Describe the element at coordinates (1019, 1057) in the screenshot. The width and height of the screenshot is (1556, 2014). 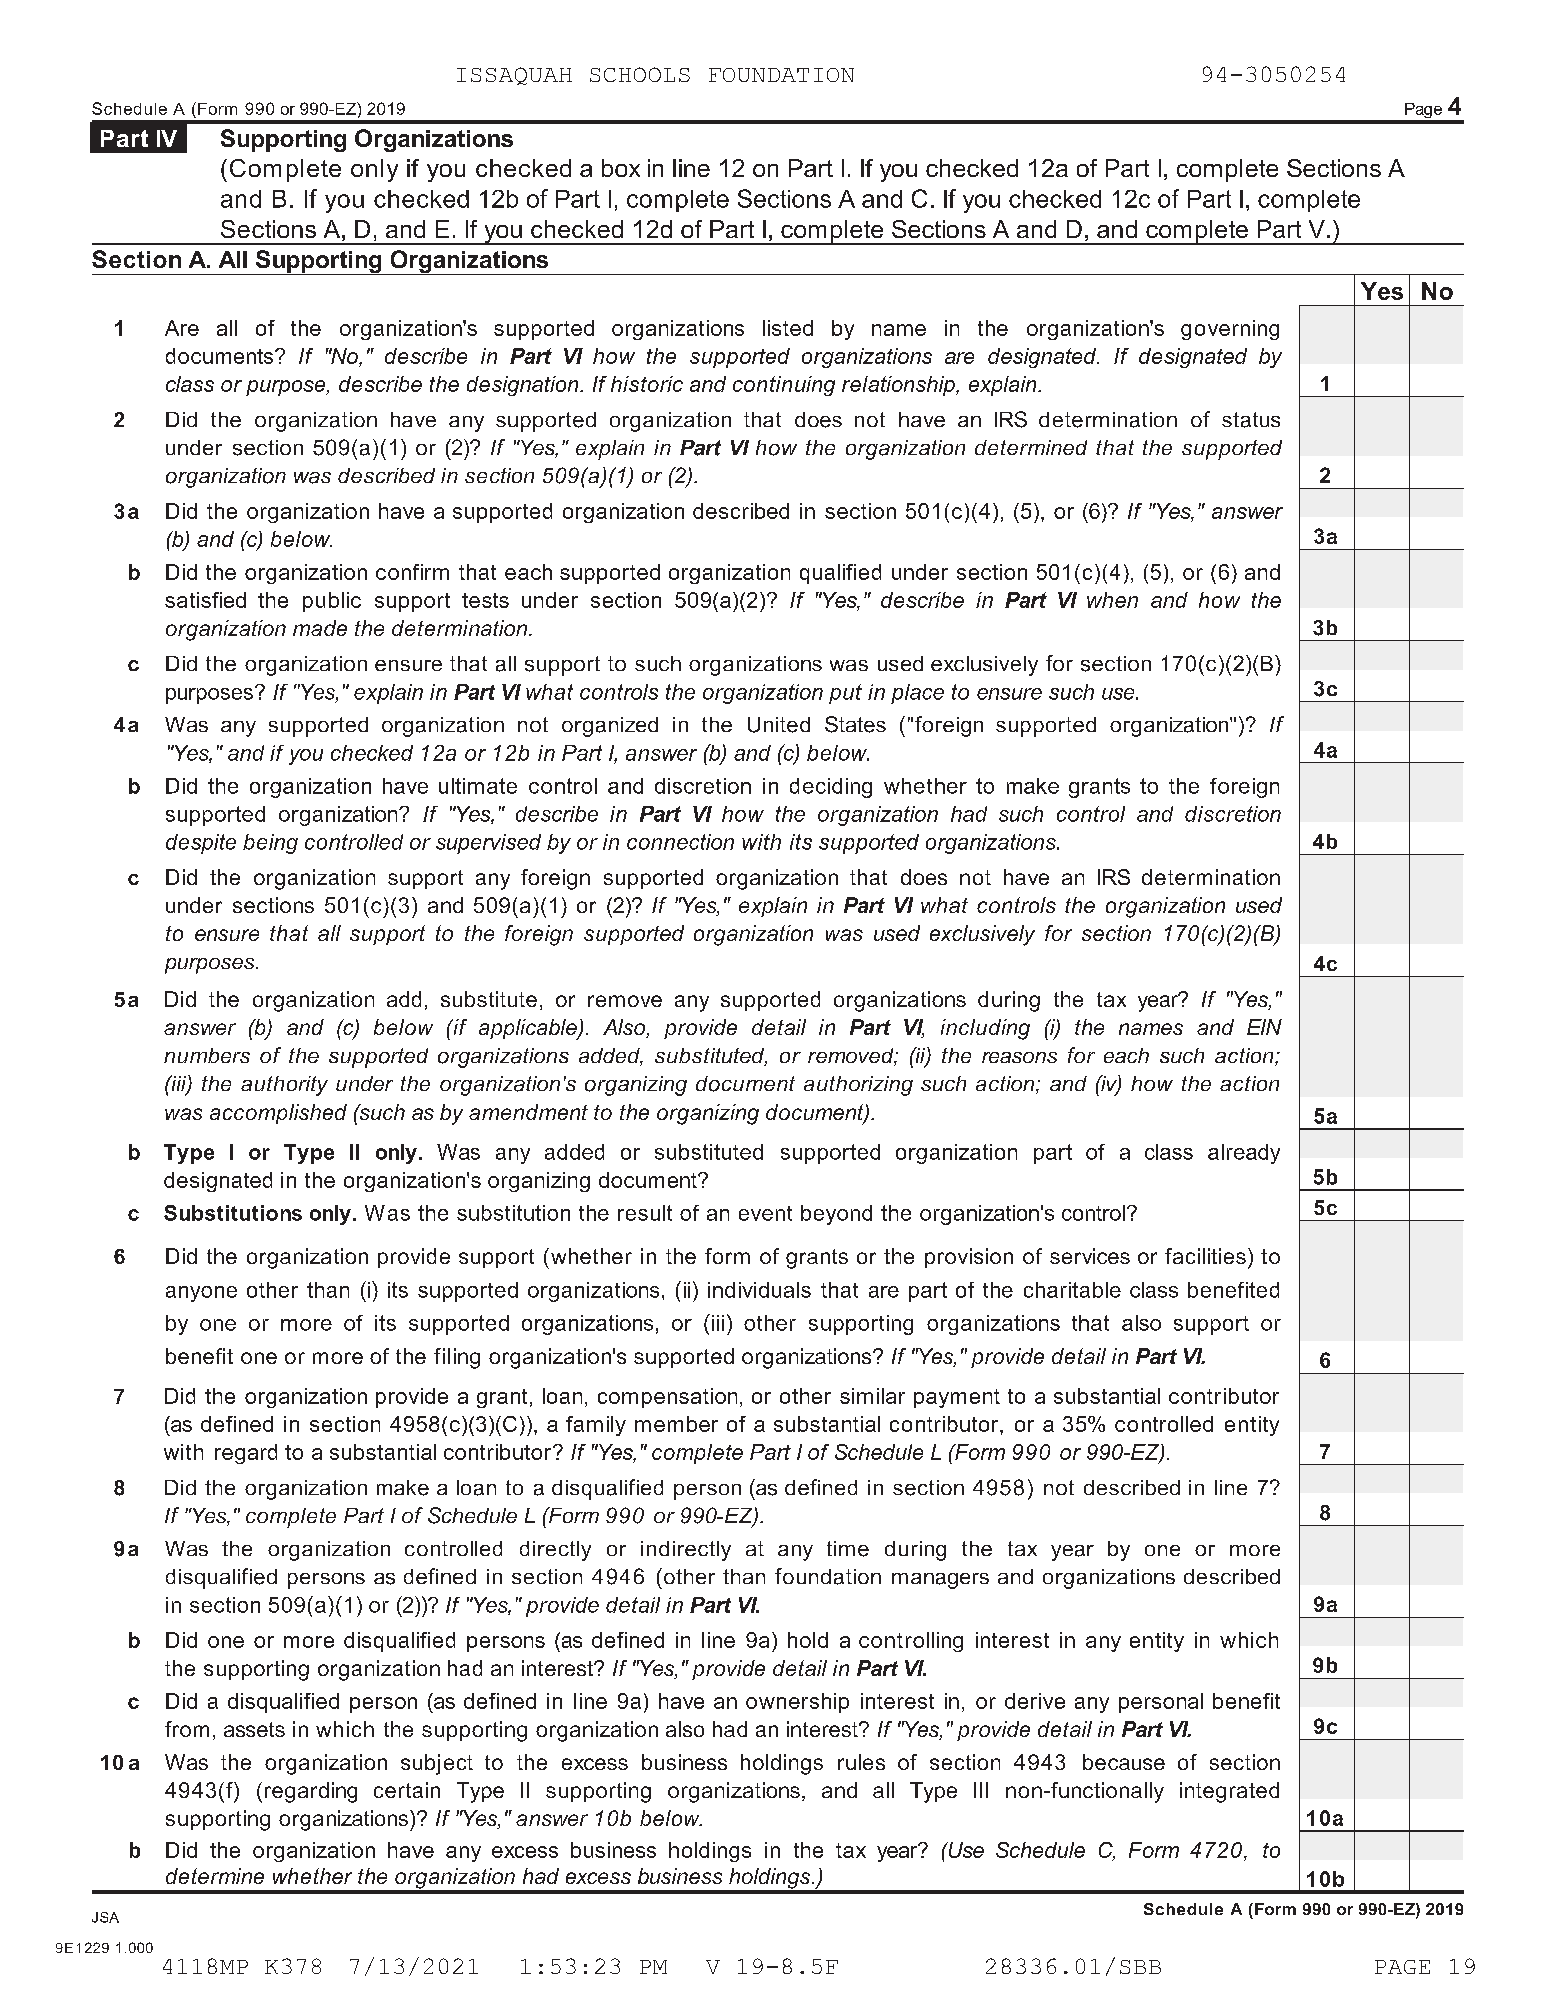
I see `reasons` at that location.
